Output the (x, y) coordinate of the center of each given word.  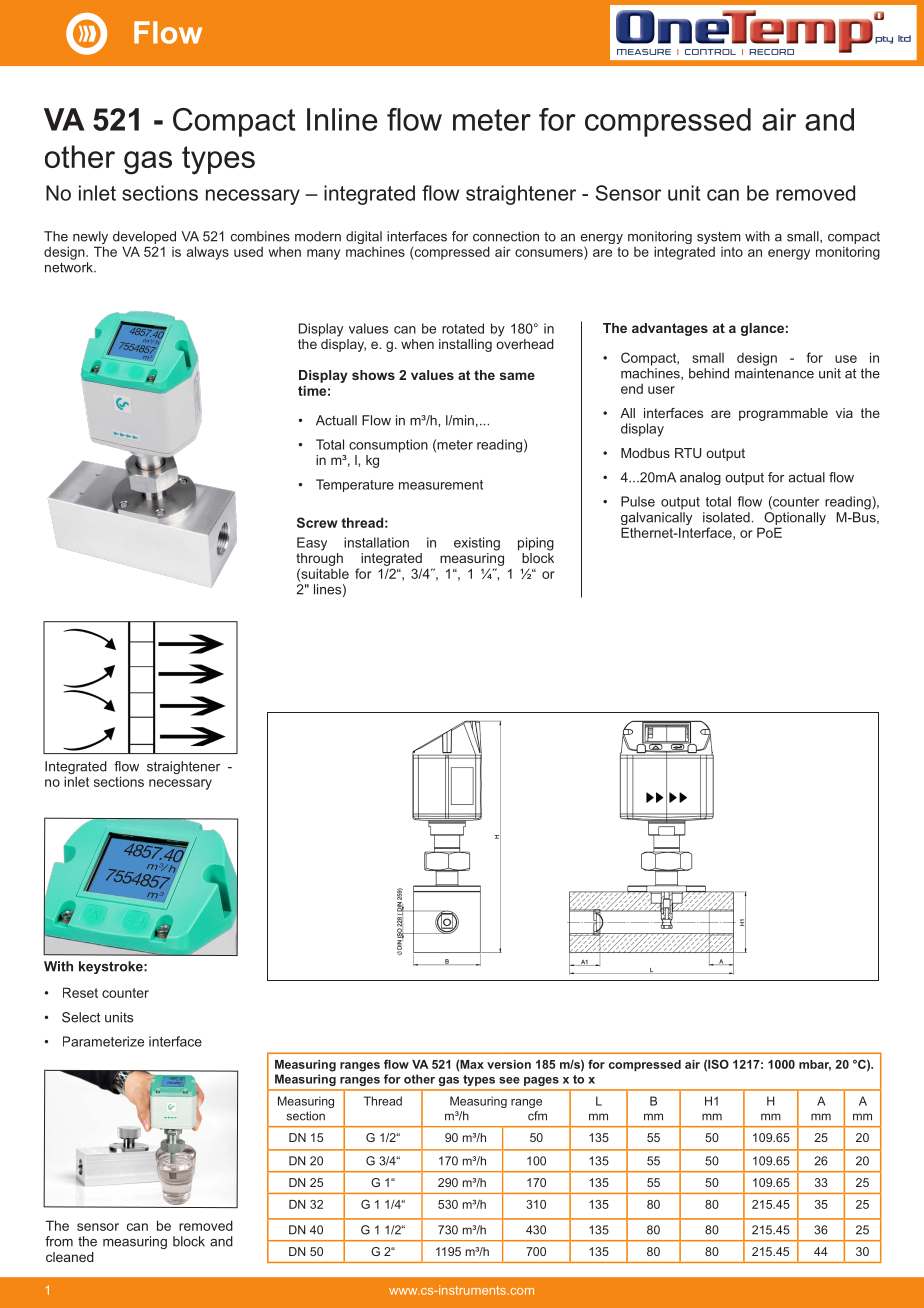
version (509, 1064)
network (70, 267)
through (319, 559)
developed (144, 237)
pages (541, 1081)
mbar (815, 1065)
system (719, 238)
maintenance (774, 373)
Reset (80, 992)
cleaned (70, 1257)
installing (465, 345)
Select (81, 1017)
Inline (342, 119)
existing (477, 544)
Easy (312, 544)
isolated (727, 517)
